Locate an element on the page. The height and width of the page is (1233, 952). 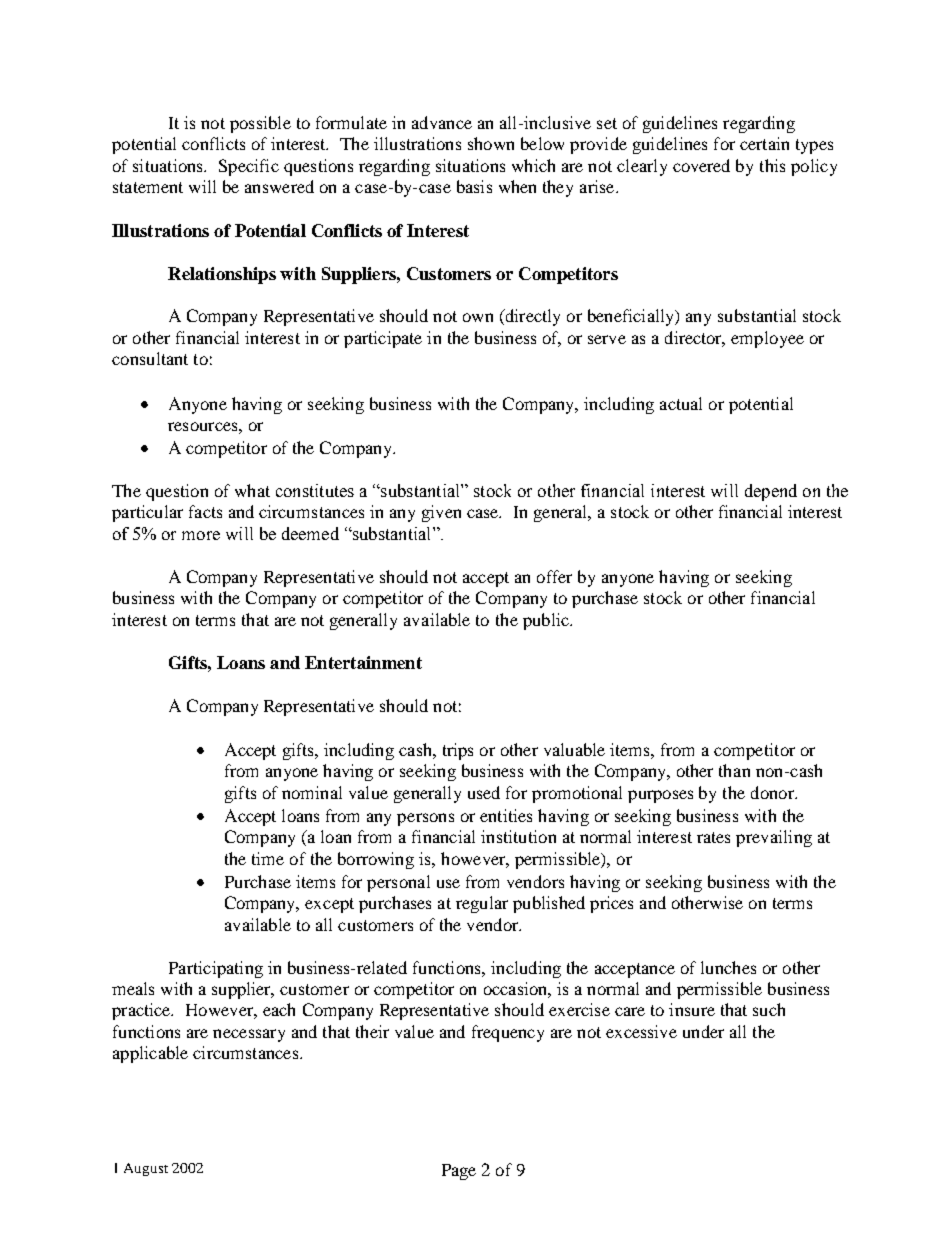
August is located at coordinates (146, 1169).
